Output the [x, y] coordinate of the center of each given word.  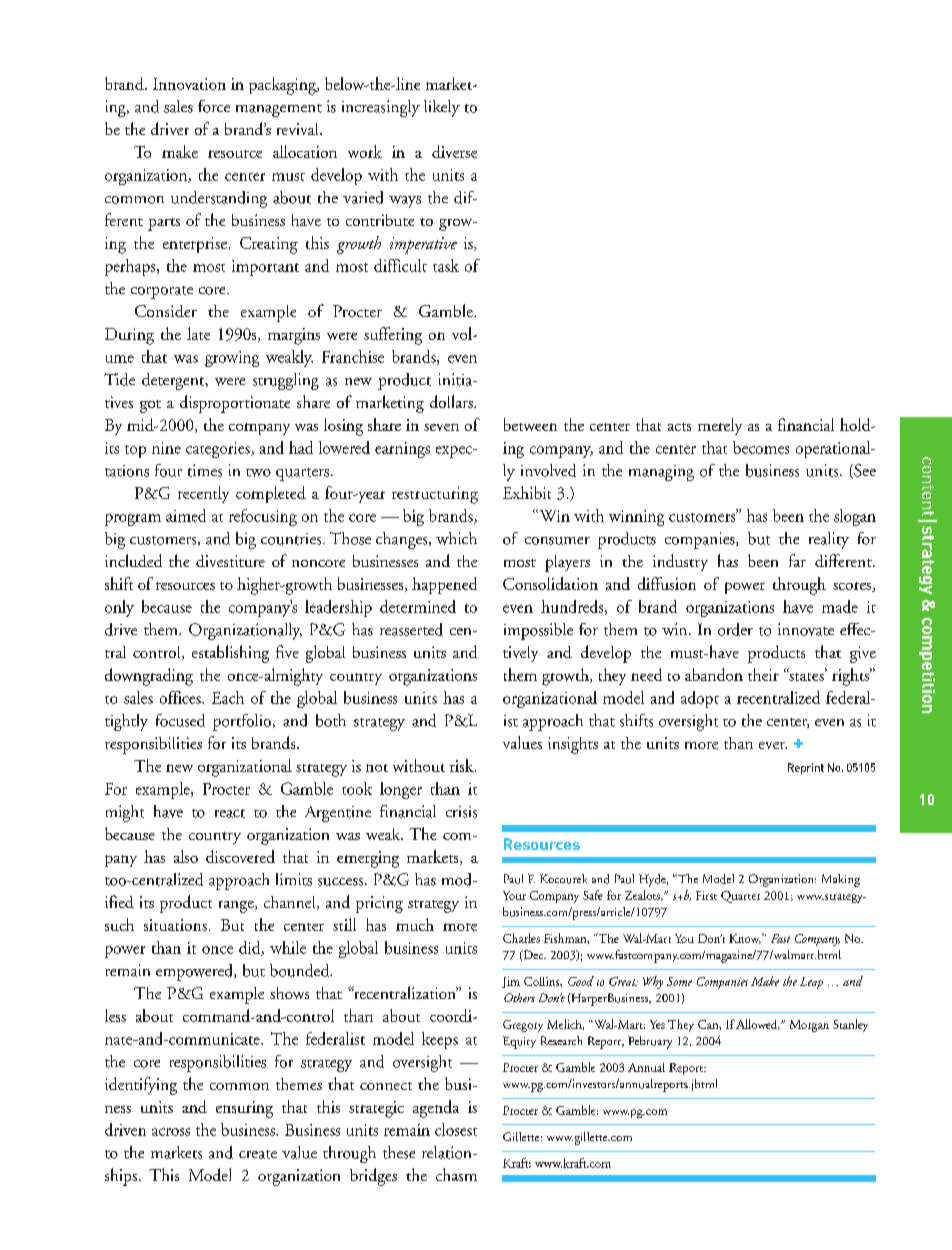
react [230, 813]
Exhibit [527, 492]
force [214, 106]
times [205, 470]
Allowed [758, 1024]
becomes [761, 447]
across [171, 1132]
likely [442, 108]
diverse [454, 151]
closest [456, 1129]
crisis [461, 812]
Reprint [806, 768]
